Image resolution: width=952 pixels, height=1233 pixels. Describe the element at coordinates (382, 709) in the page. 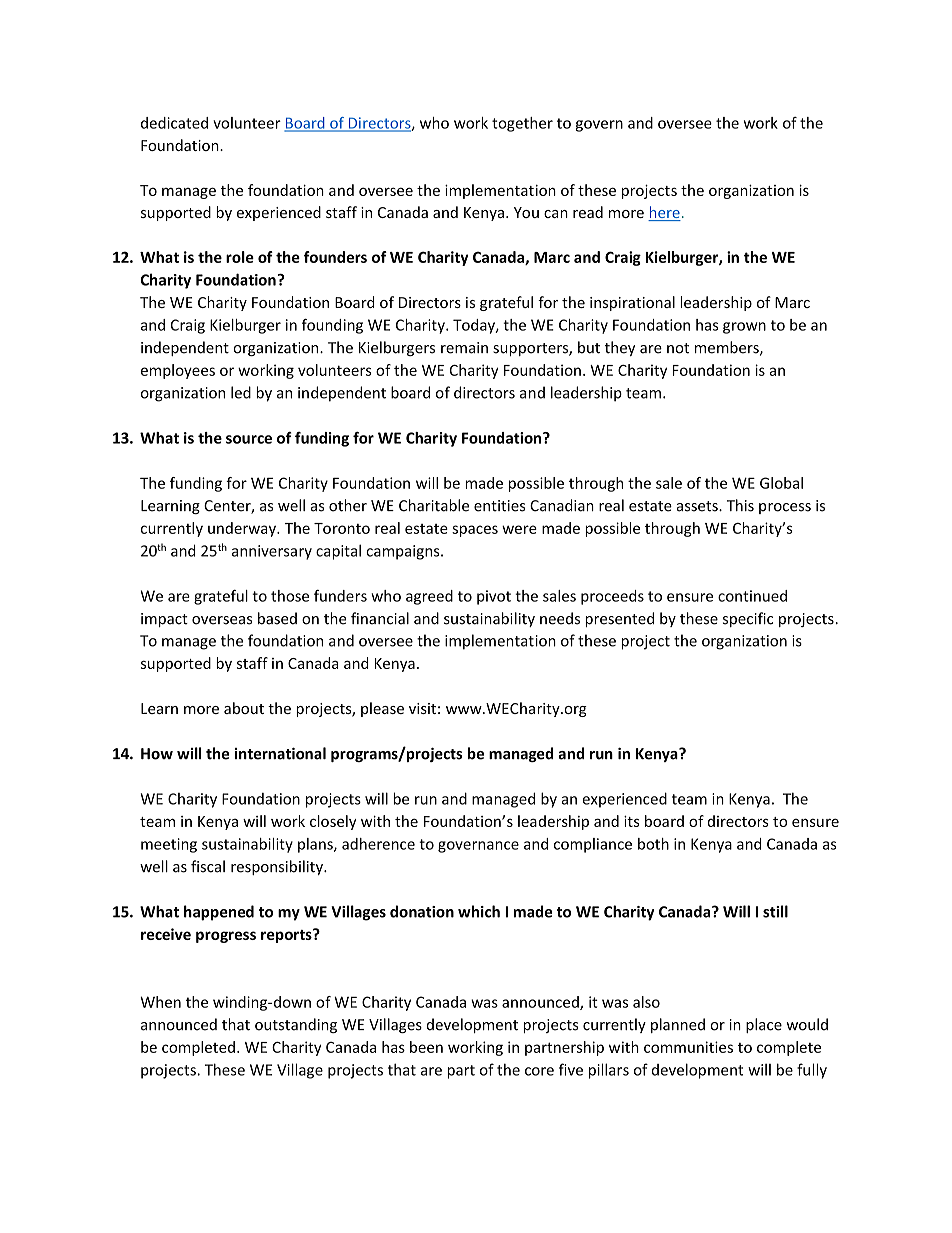

I see `please` at that location.
